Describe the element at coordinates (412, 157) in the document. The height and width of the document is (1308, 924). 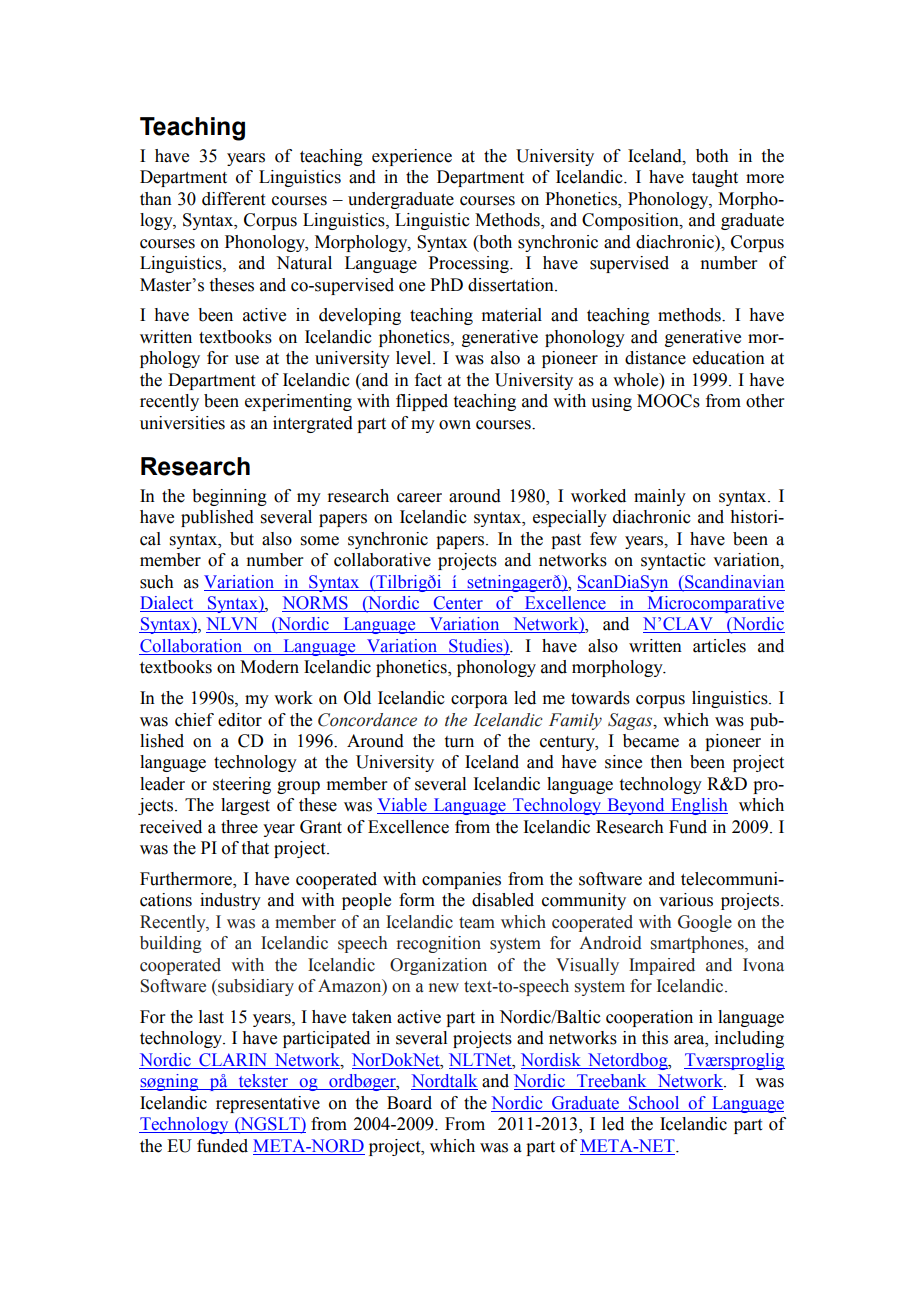
I see `experience` at that location.
